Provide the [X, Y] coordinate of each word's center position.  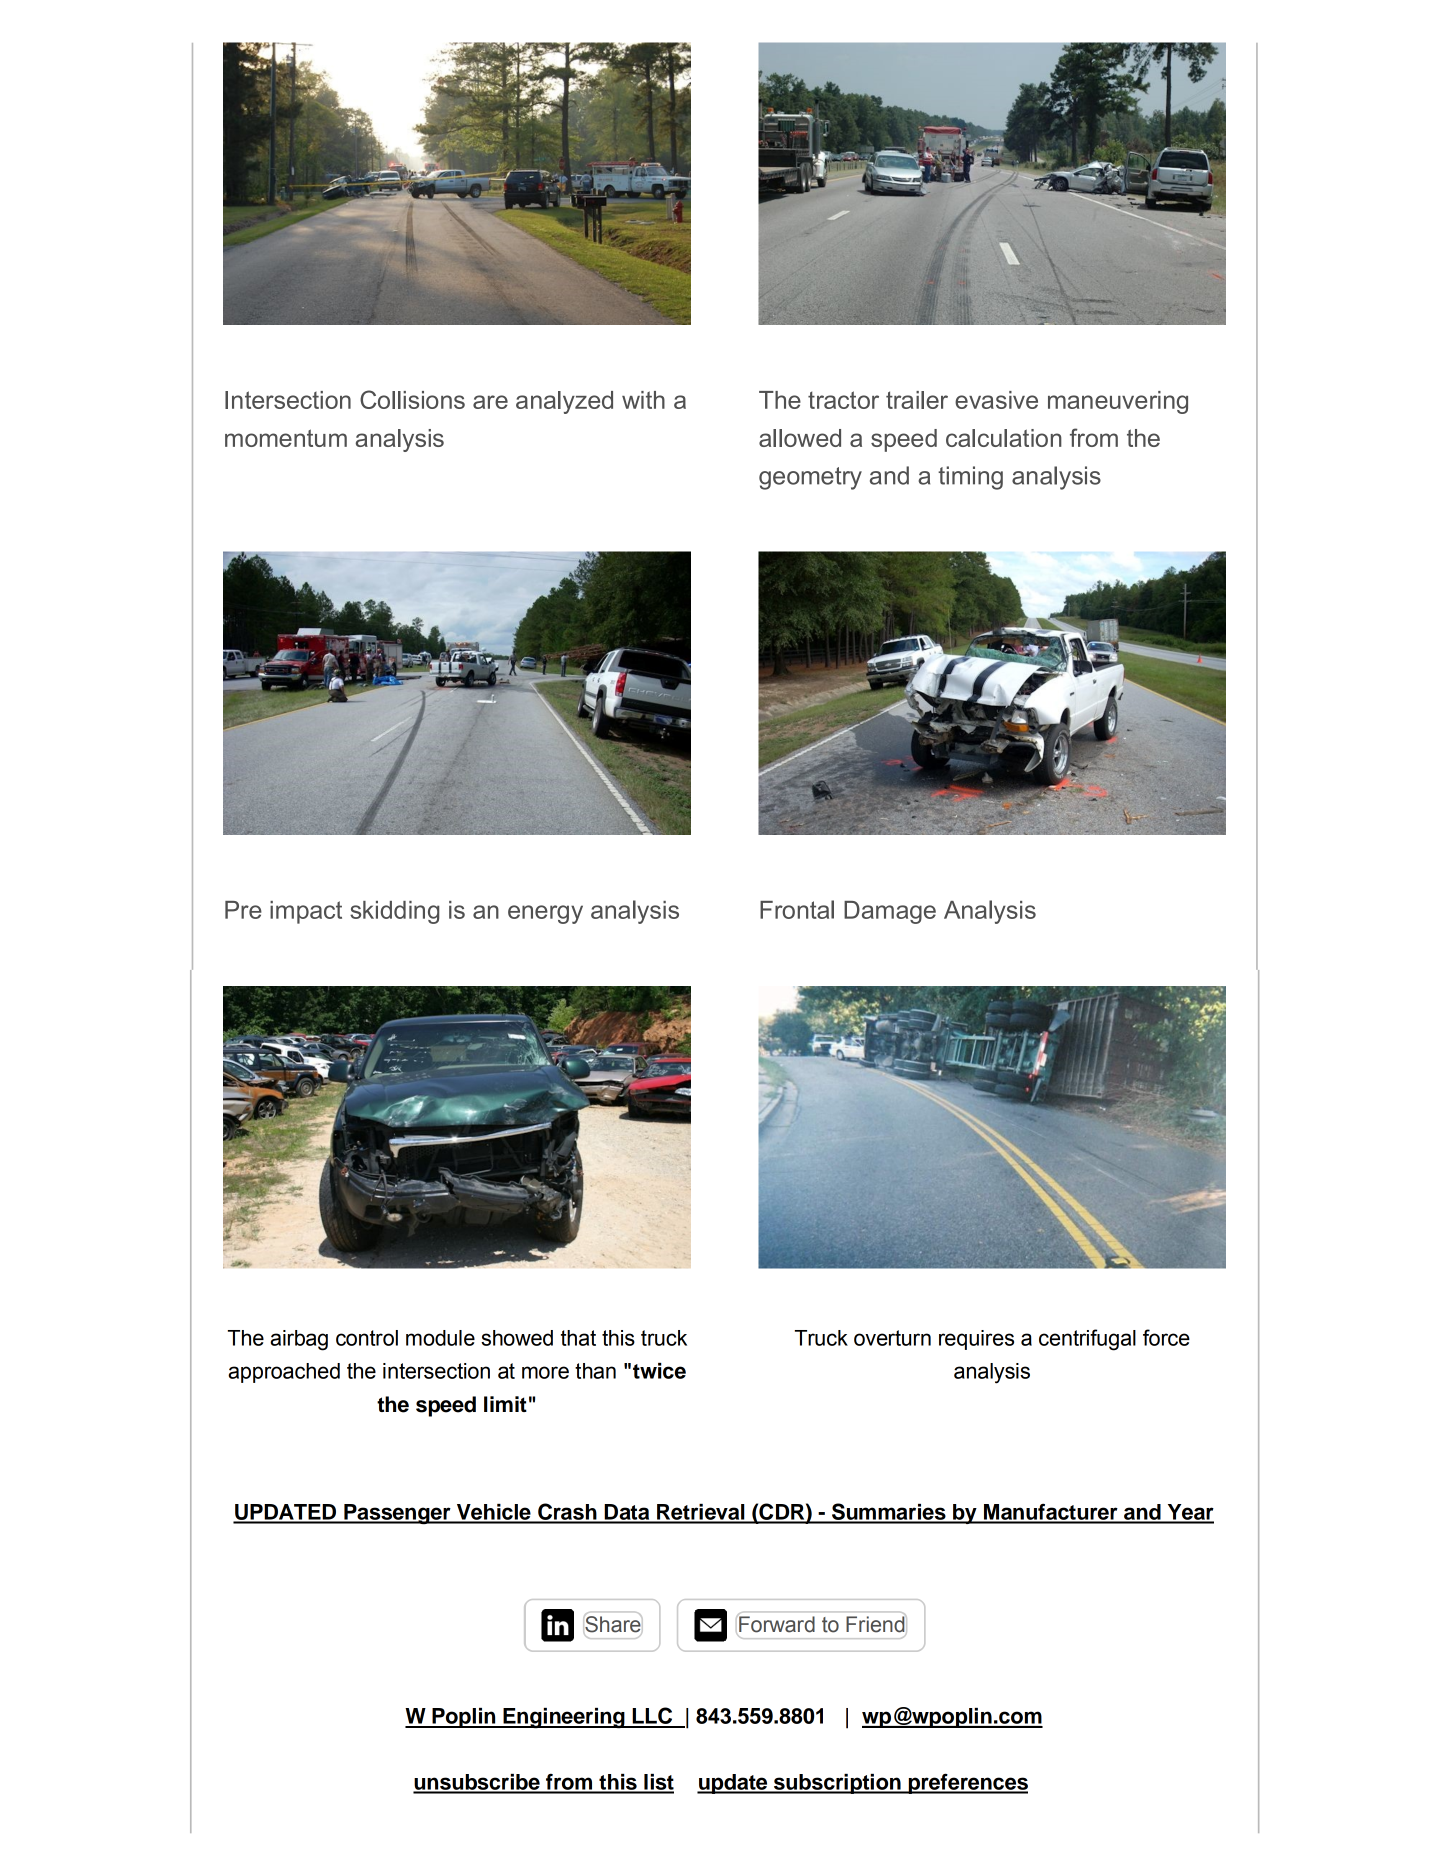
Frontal [797, 909]
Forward [776, 1624]
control [367, 1338]
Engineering [564, 1718]
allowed [800, 438]
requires [976, 1340]
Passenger [397, 1514]
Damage [890, 912]
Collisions [412, 399]
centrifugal [1087, 1340]
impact [306, 912]
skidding [395, 912]
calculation [1004, 438]
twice [659, 1371]
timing [970, 478]
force [1166, 1337]
